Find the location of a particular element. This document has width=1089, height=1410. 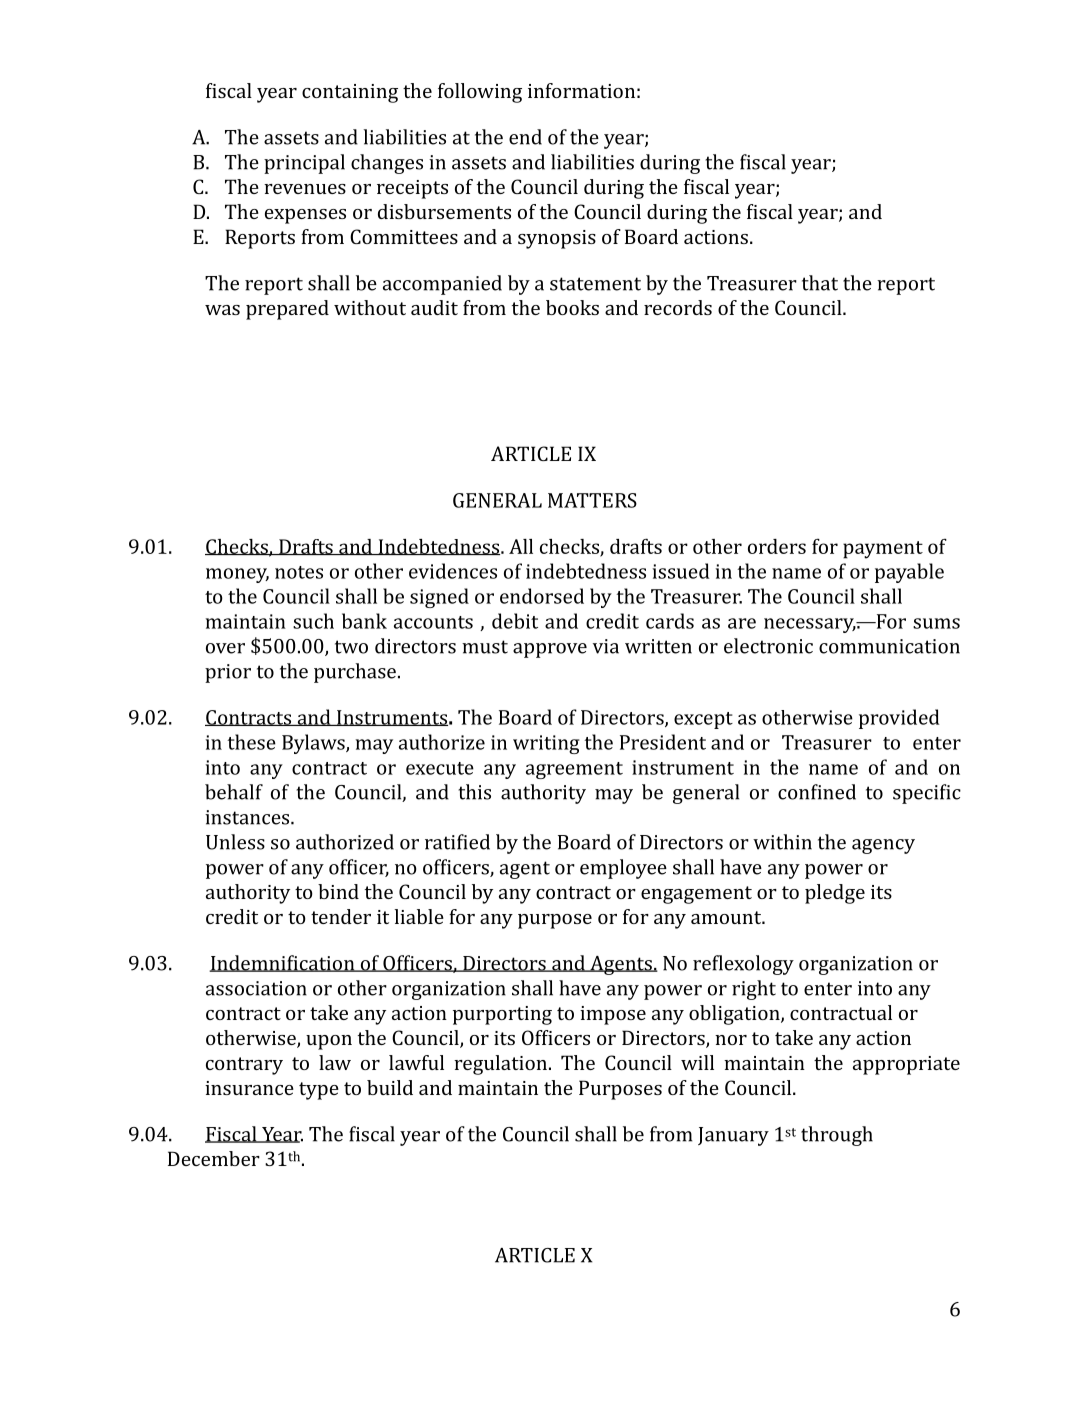

regulation is located at coordinates (500, 1065).
